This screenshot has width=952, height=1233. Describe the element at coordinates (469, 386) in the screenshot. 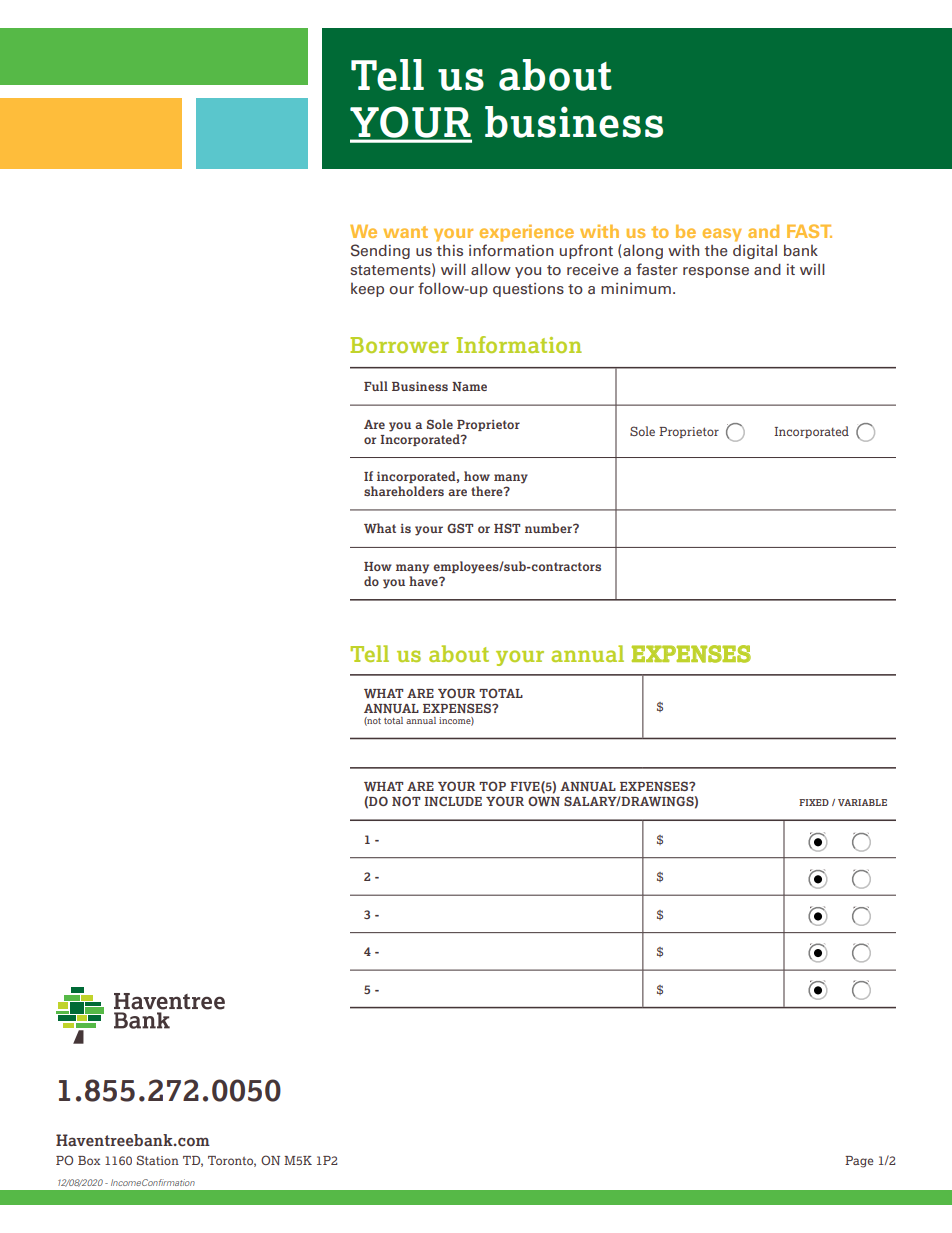

I see `Name` at that location.
